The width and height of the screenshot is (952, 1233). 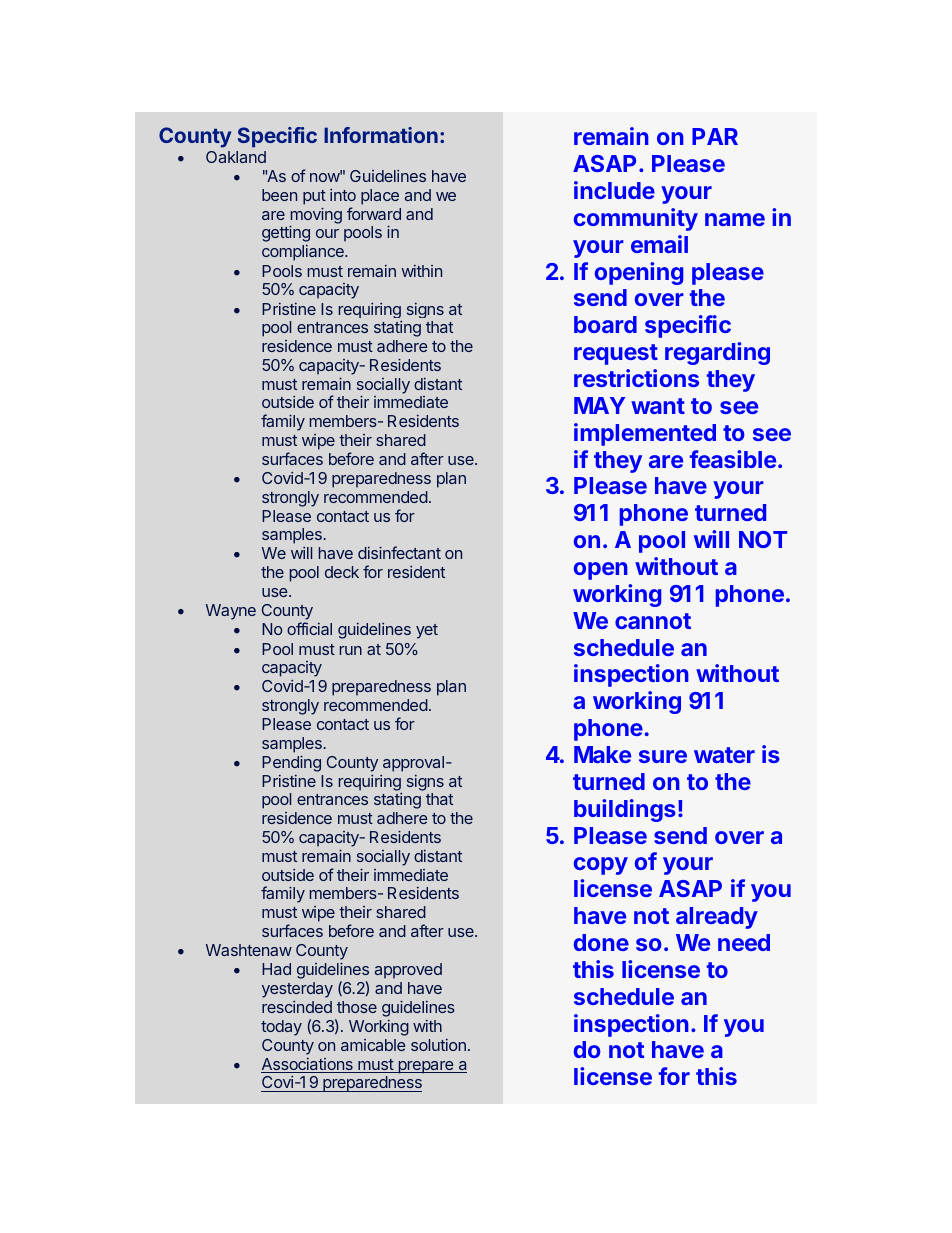 What do you see at coordinates (381, 135) in the screenshot?
I see `Information` at bounding box center [381, 135].
